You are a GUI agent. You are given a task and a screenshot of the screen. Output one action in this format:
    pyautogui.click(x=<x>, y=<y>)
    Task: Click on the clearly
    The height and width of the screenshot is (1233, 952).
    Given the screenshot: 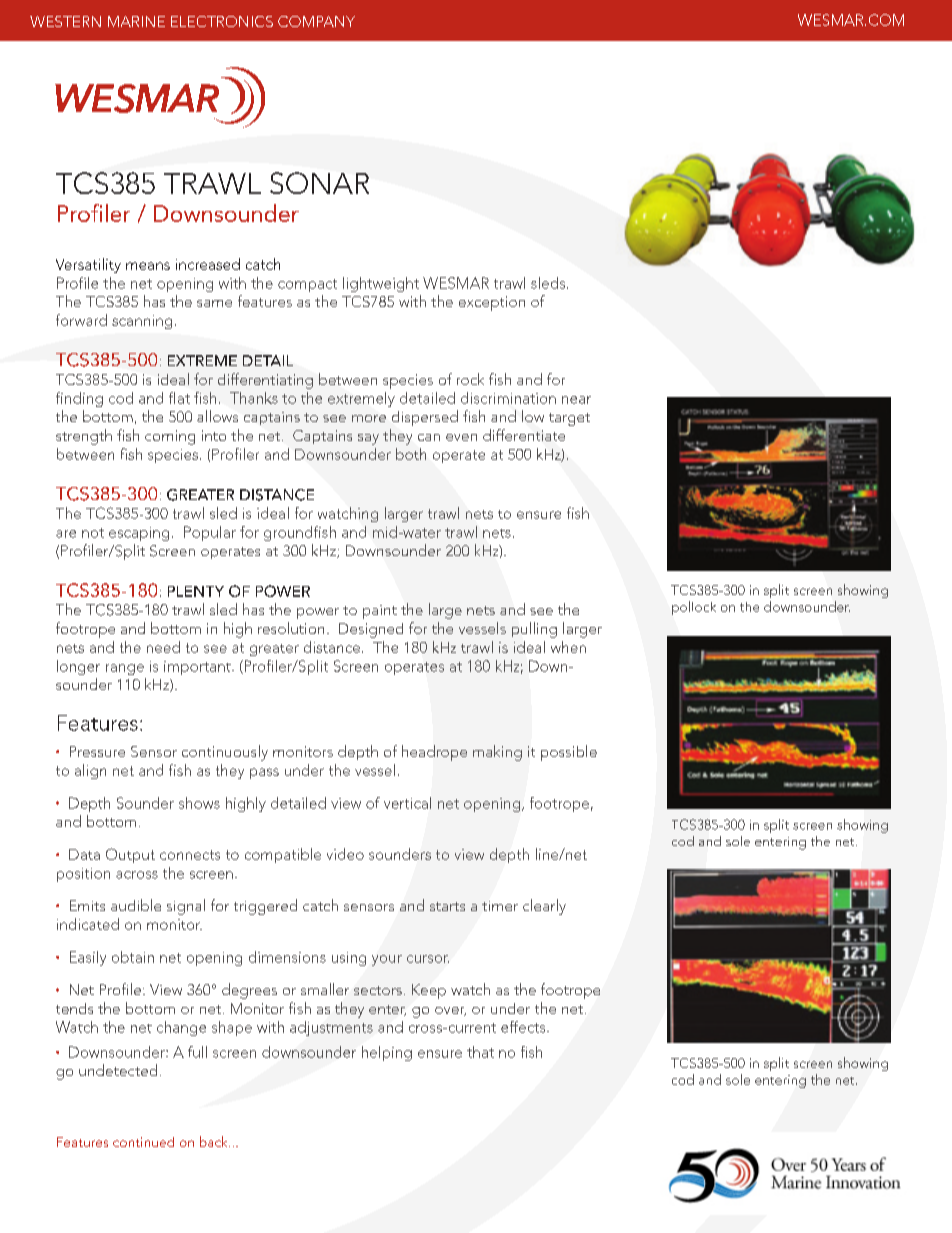 What is the action you would take?
    pyautogui.click(x=544, y=907)
